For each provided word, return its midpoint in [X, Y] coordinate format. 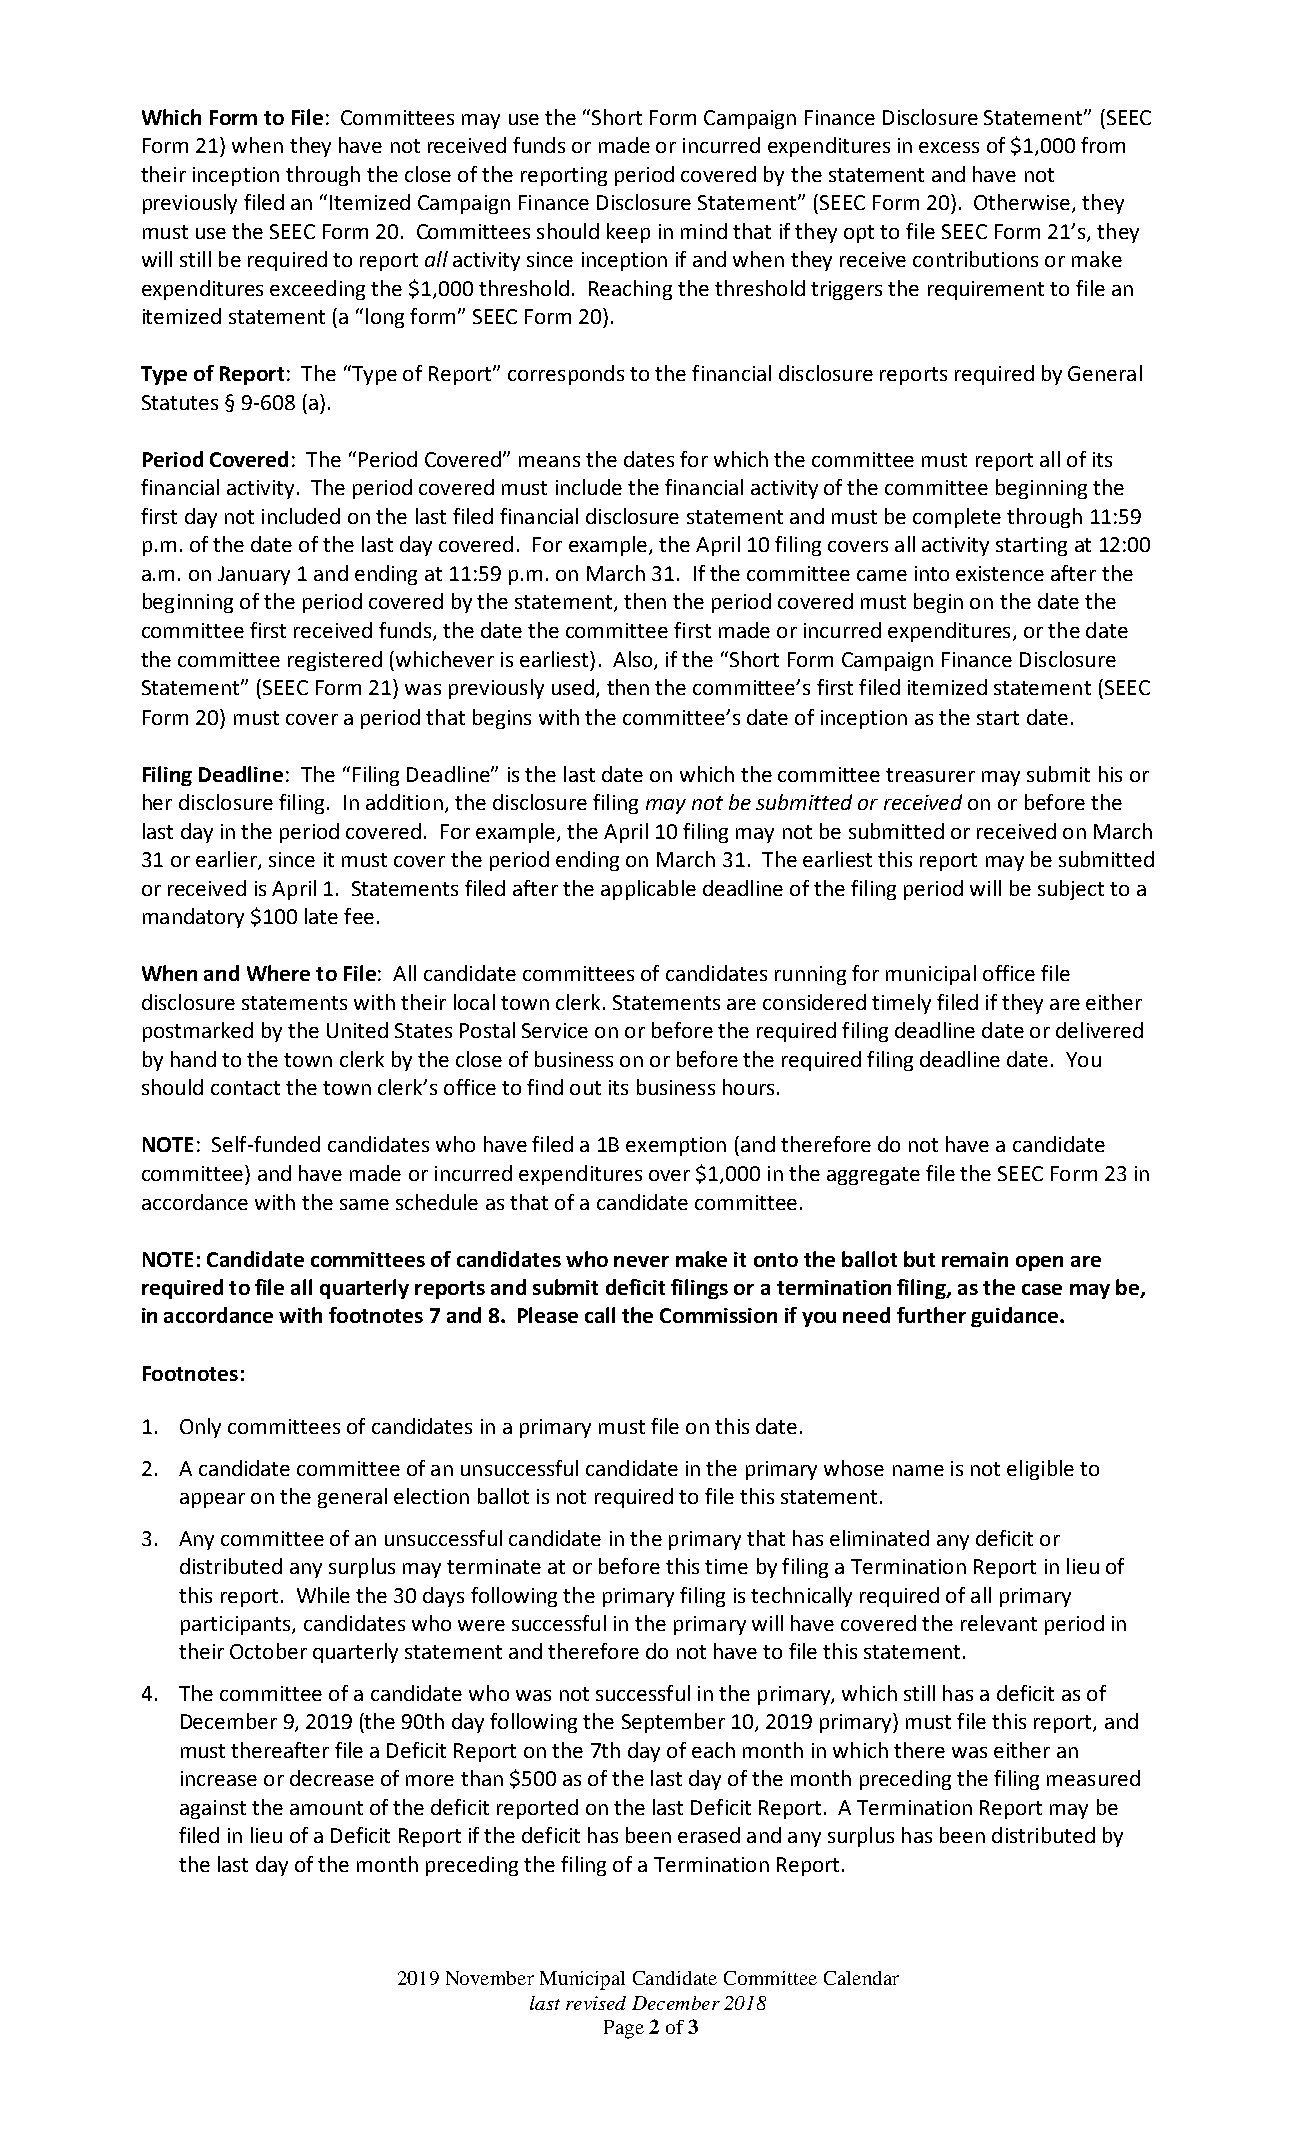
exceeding [317, 290]
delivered [1099, 1030]
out [585, 1088]
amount [326, 1808]
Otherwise [1023, 203]
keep [628, 233]
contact [245, 1088]
